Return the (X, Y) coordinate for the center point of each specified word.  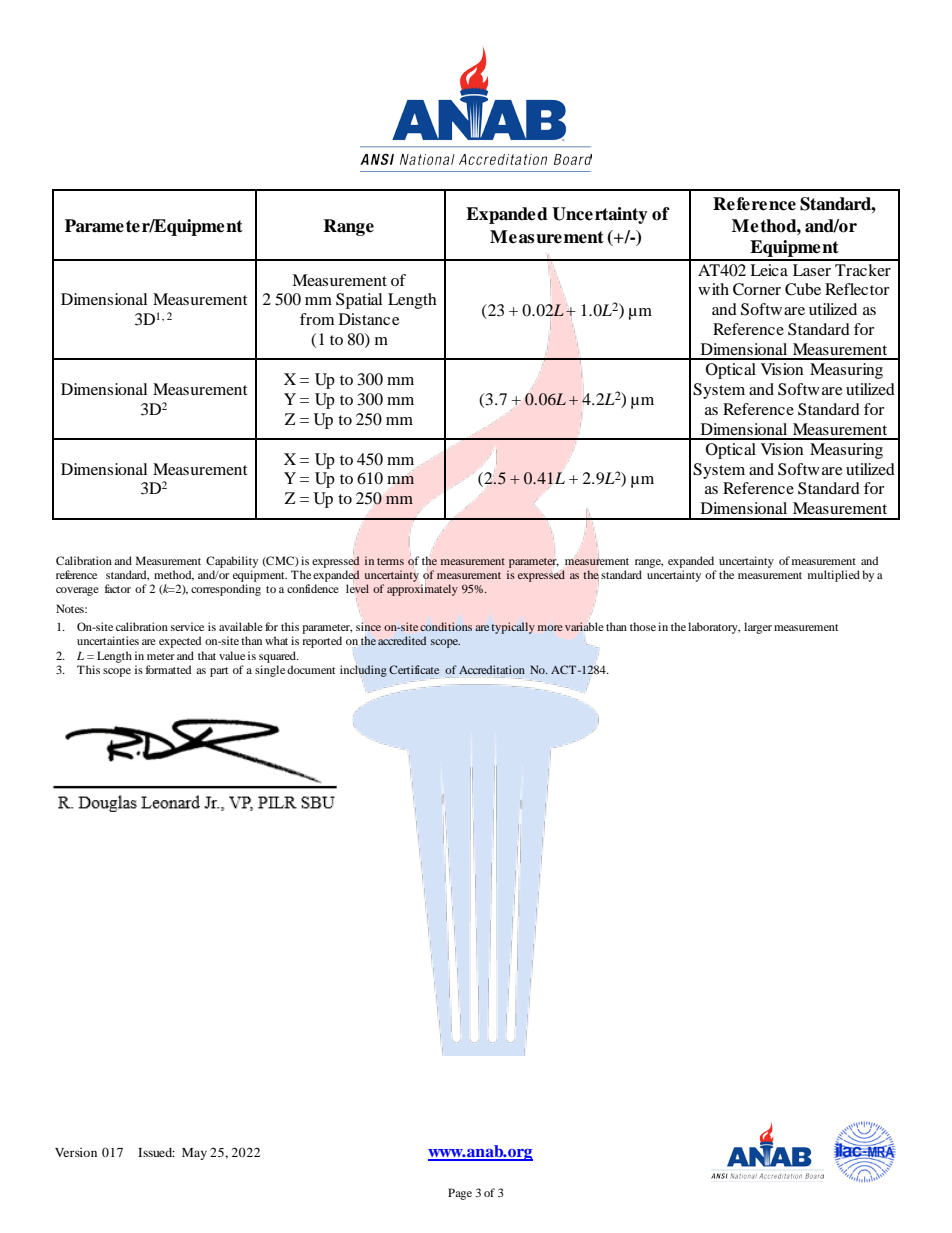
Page (460, 1194)
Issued (156, 1152)
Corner (757, 289)
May (194, 1154)
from (317, 319)
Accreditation (492, 669)
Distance (369, 319)
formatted (168, 669)
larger (758, 628)
